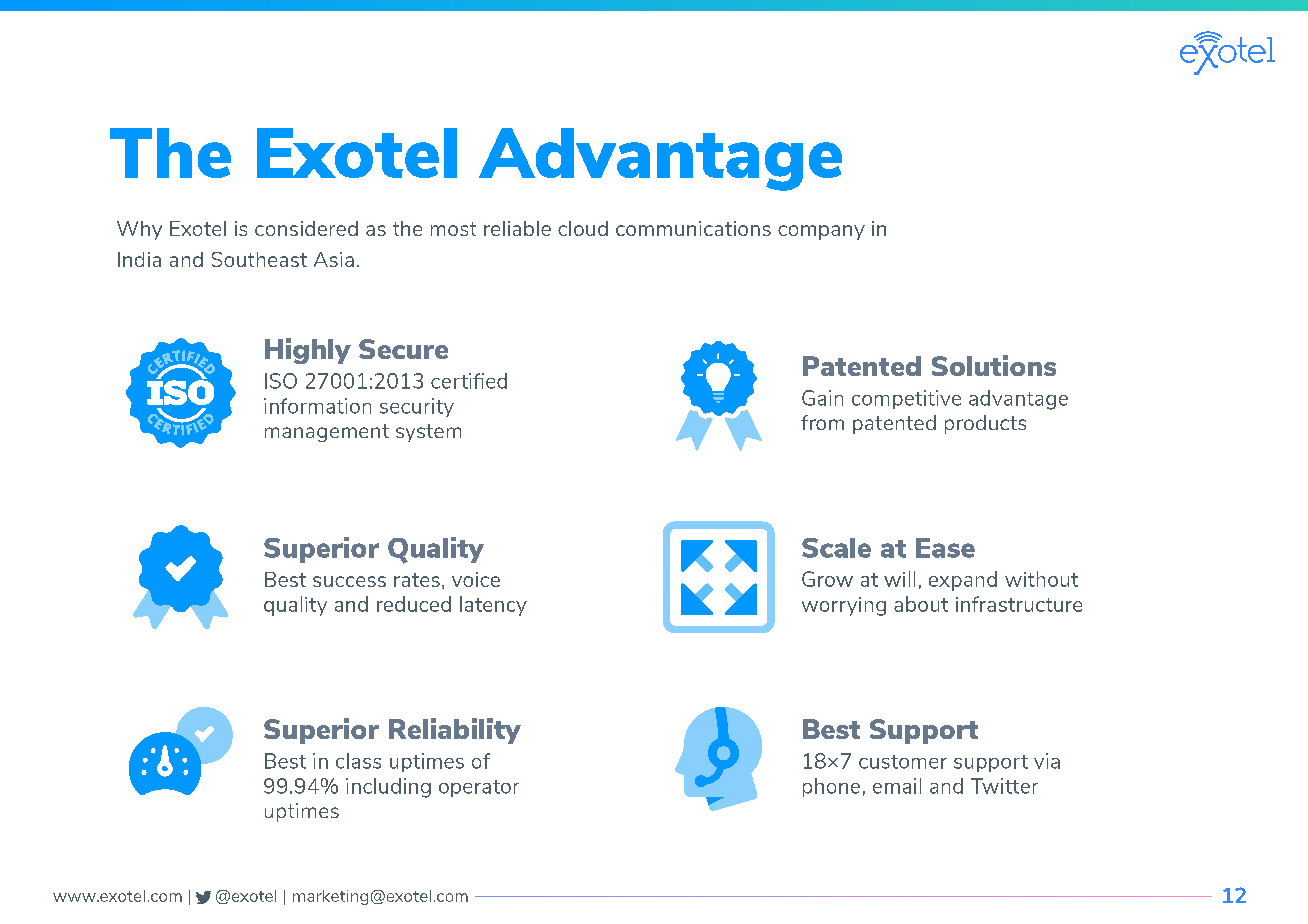 This screenshot has height=924, width=1308. What do you see at coordinates (259, 259) in the screenshot?
I see `Southeast` at bounding box center [259, 259].
